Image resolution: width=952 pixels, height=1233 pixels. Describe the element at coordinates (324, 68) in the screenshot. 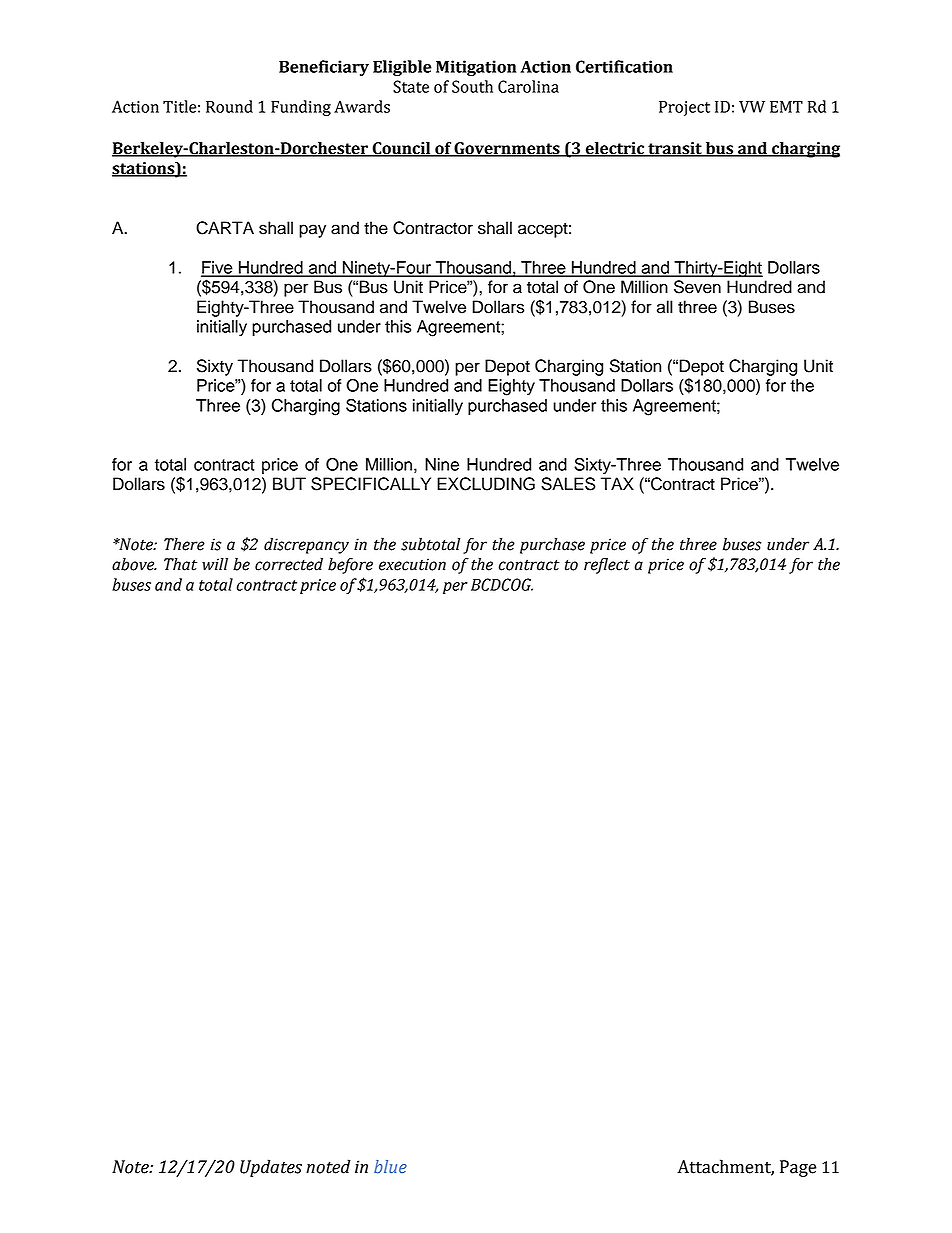

I see `Beneficiary` at that location.
